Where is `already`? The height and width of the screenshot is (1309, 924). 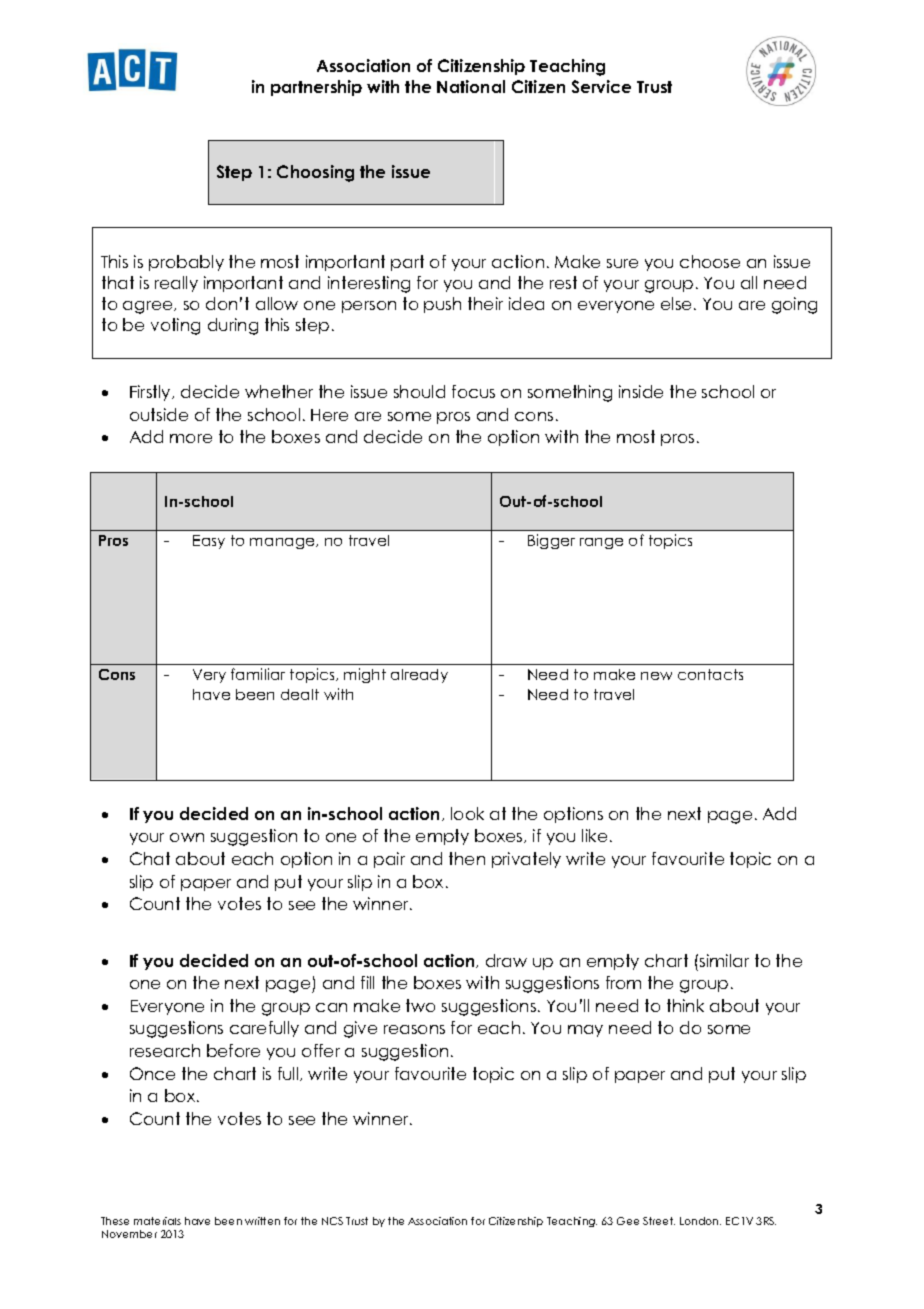
already is located at coordinates (419, 676).
